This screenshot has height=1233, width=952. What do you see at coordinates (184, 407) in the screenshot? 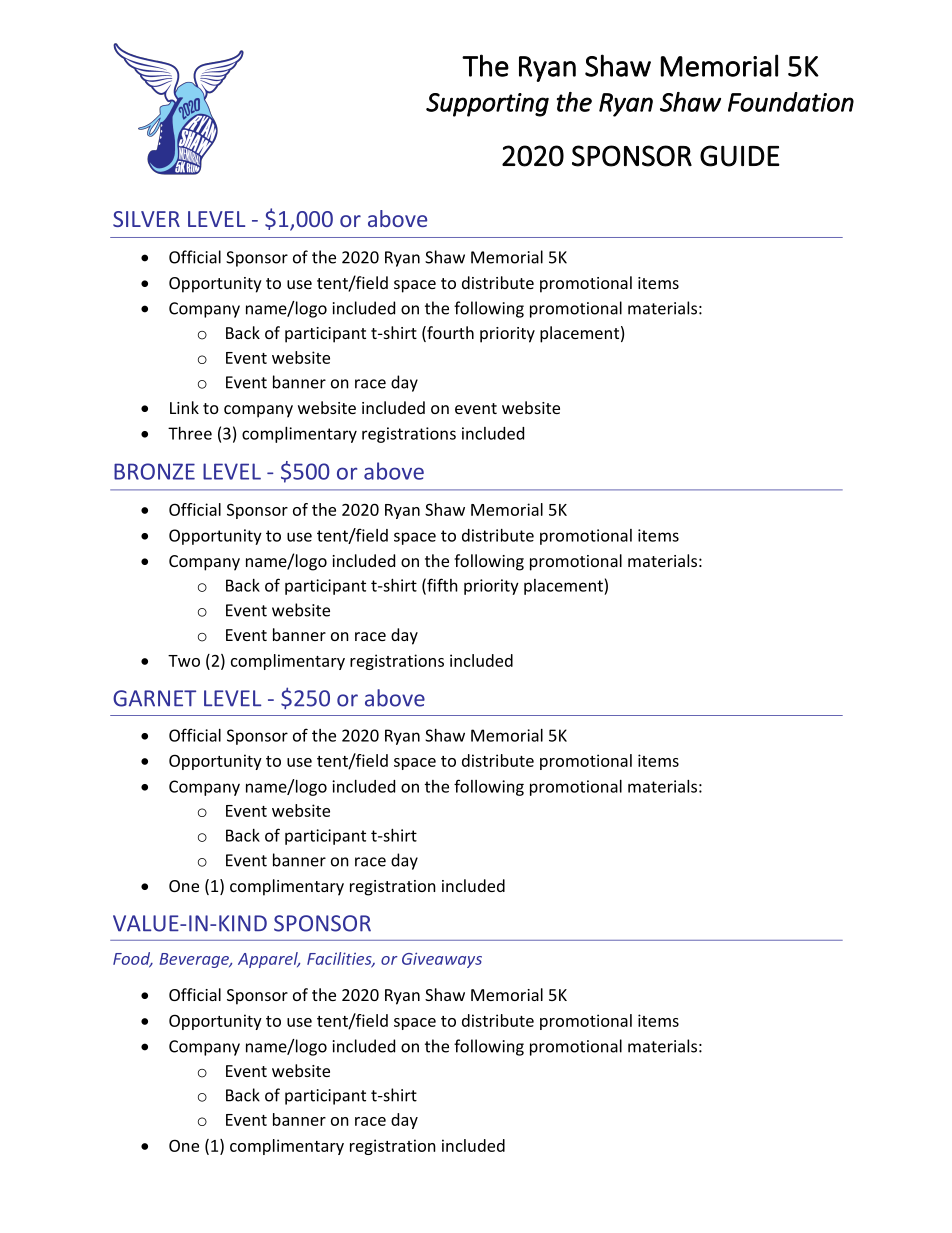
I see `Link` at bounding box center [184, 407].
